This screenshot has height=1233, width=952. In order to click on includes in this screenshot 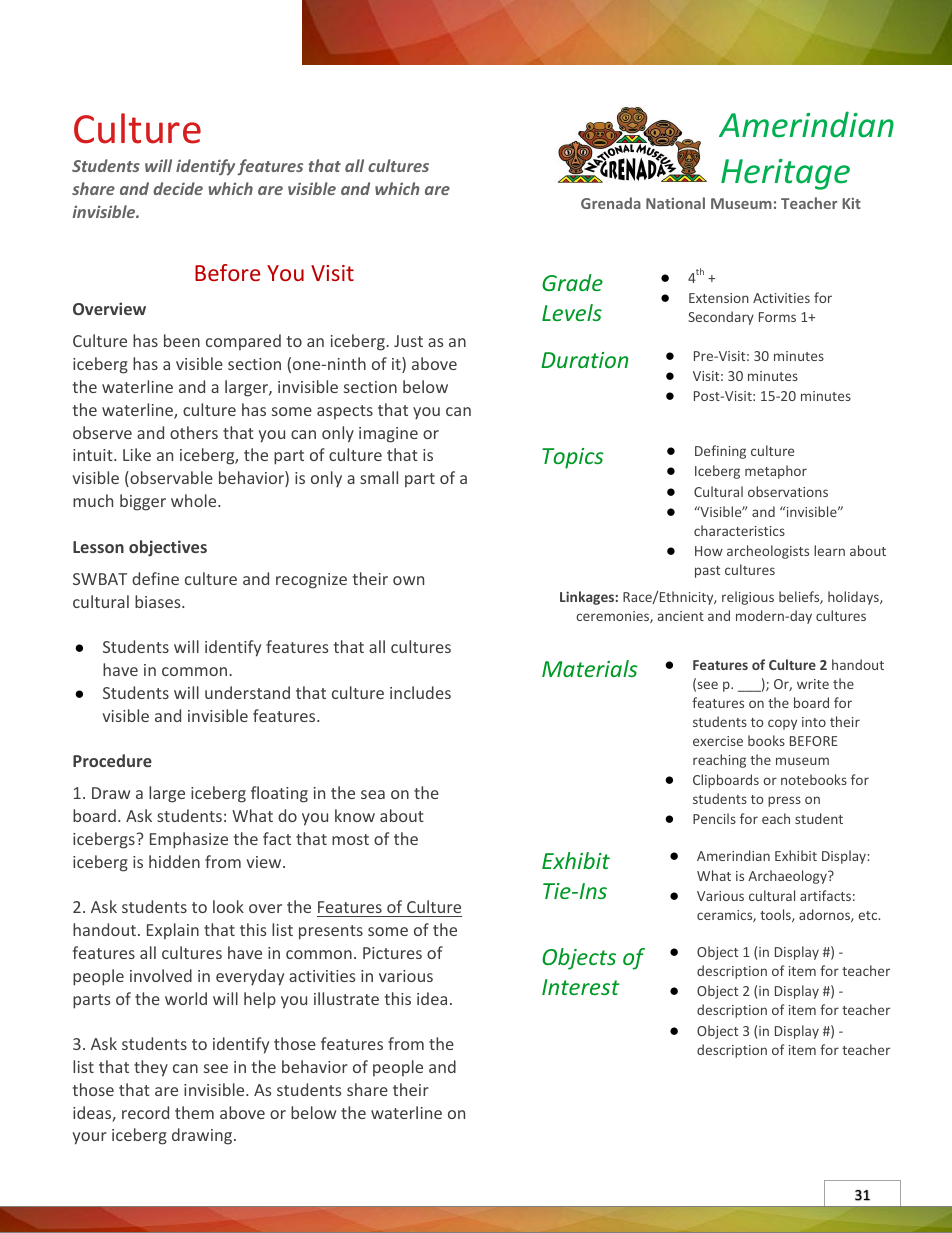, I will do `click(420, 692)`.
